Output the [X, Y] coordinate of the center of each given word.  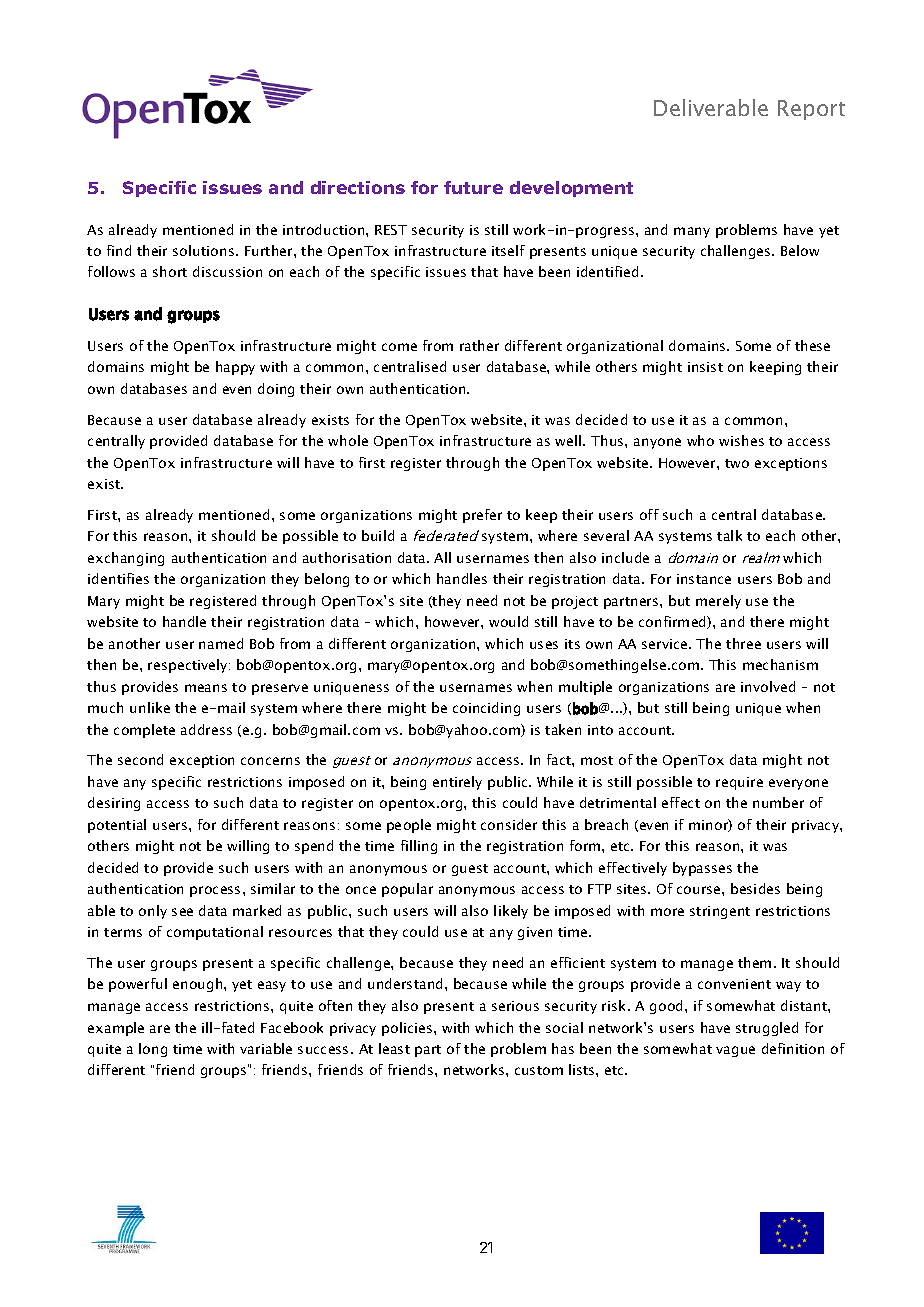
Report [811, 110]
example [116, 1029]
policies [408, 1029]
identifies [118, 578]
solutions [205, 250]
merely [718, 602]
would [508, 621]
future [473, 187]
